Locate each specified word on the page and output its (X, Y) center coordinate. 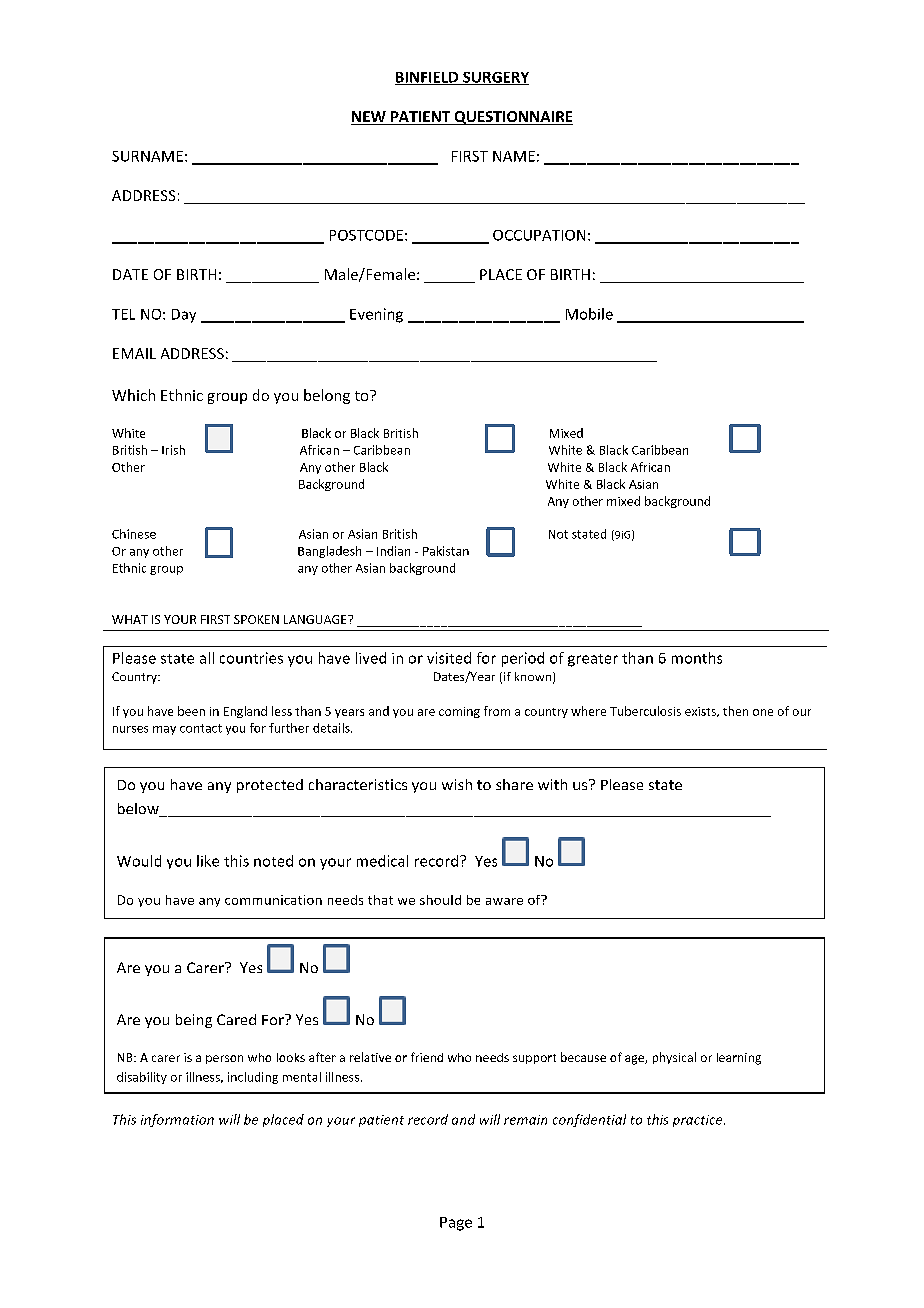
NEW (369, 116)
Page (456, 1224)
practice (699, 1121)
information (177, 1120)
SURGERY (495, 78)
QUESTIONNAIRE (512, 118)
